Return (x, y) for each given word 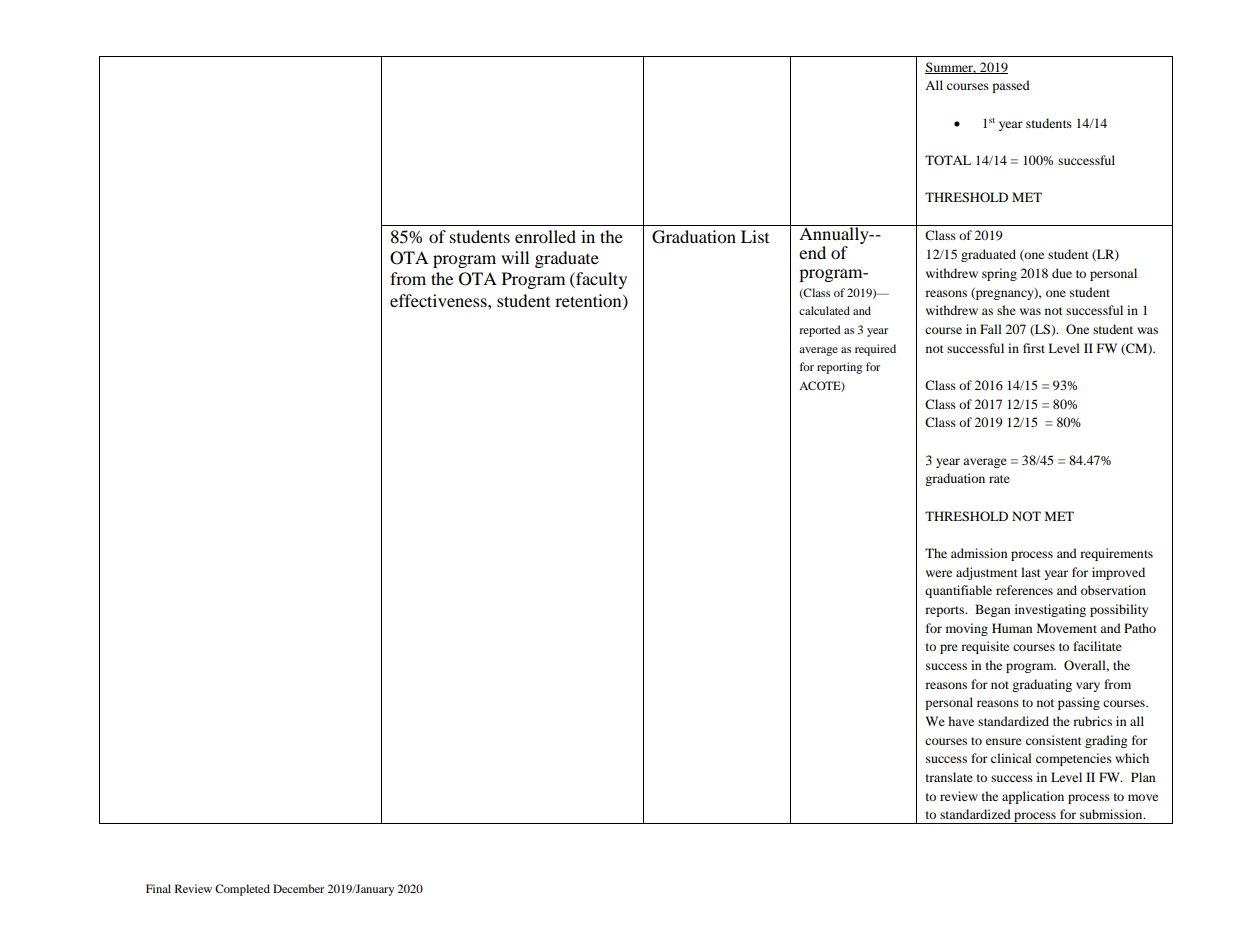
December (298, 888)
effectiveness (439, 300)
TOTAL (948, 160)
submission (1112, 814)
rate (999, 479)
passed (1011, 86)
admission (979, 553)
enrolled (545, 236)
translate (949, 777)
